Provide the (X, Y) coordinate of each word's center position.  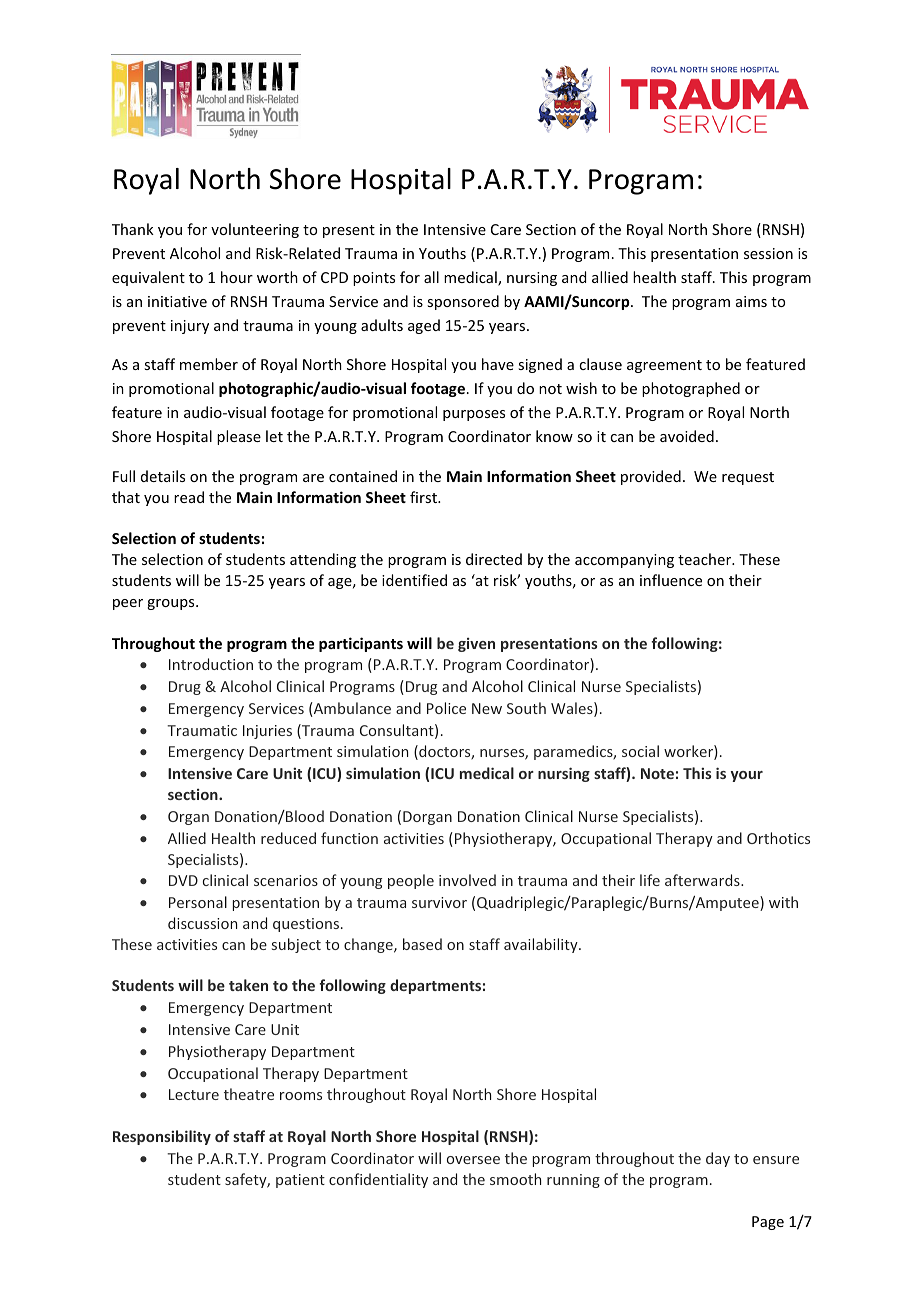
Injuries (267, 732)
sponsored (463, 302)
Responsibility (162, 1137)
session (768, 253)
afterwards (703, 880)
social (640, 751)
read (189, 497)
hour (237, 277)
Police (446, 708)
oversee (473, 1160)
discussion (202, 923)
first (424, 497)
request (748, 478)
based (422, 944)
